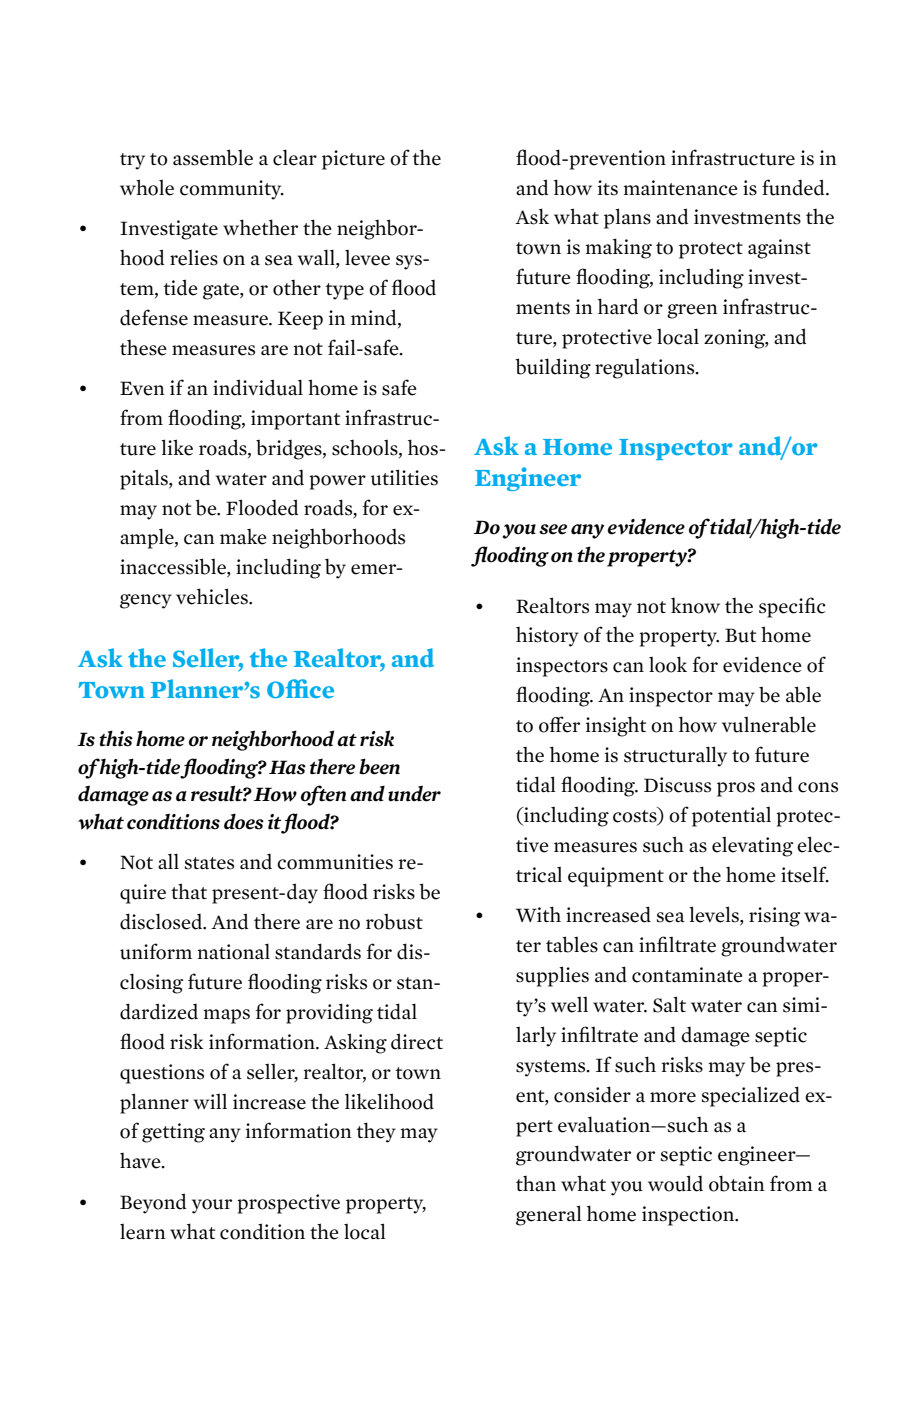 The height and width of the page is (1409, 912). I want to click on levee, so click(367, 258).
